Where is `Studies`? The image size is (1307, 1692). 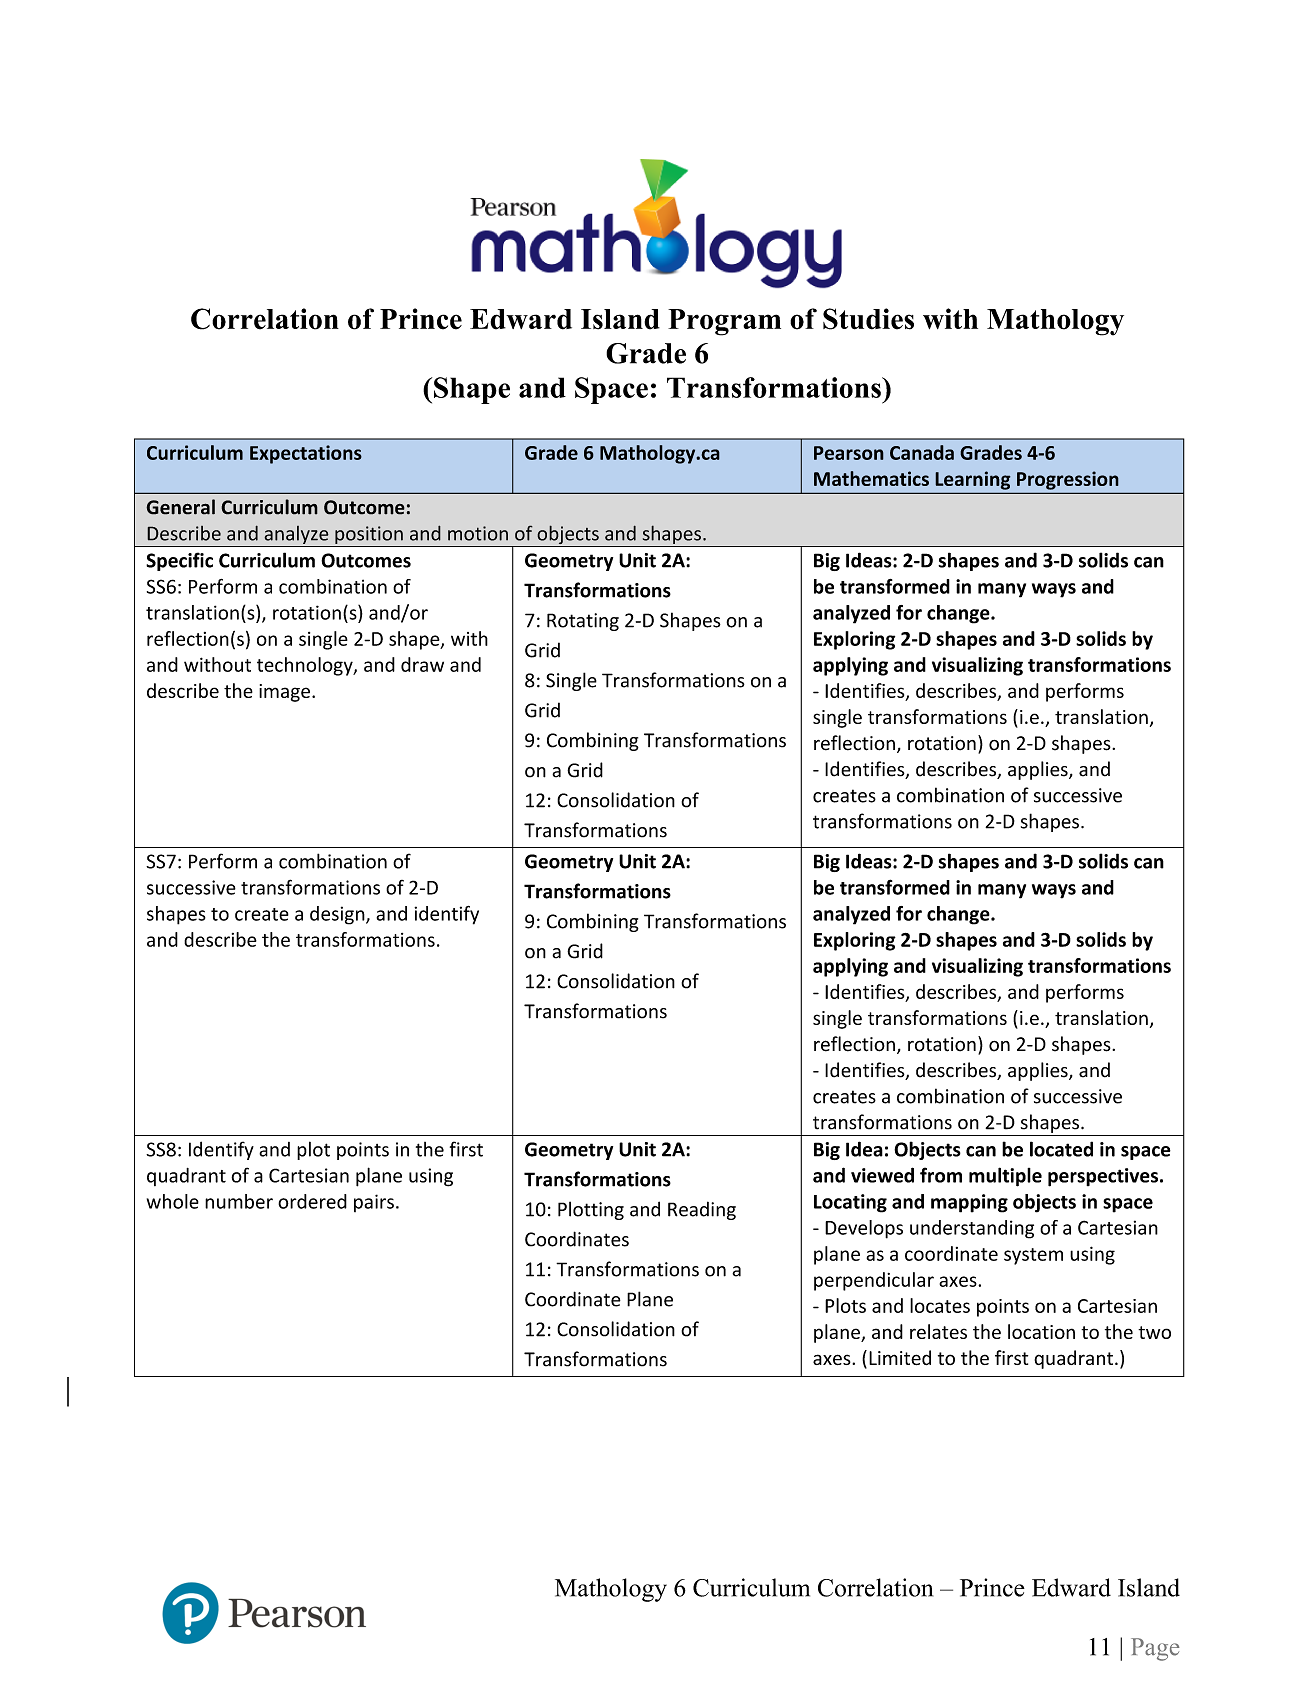
Studies is located at coordinates (868, 319).
